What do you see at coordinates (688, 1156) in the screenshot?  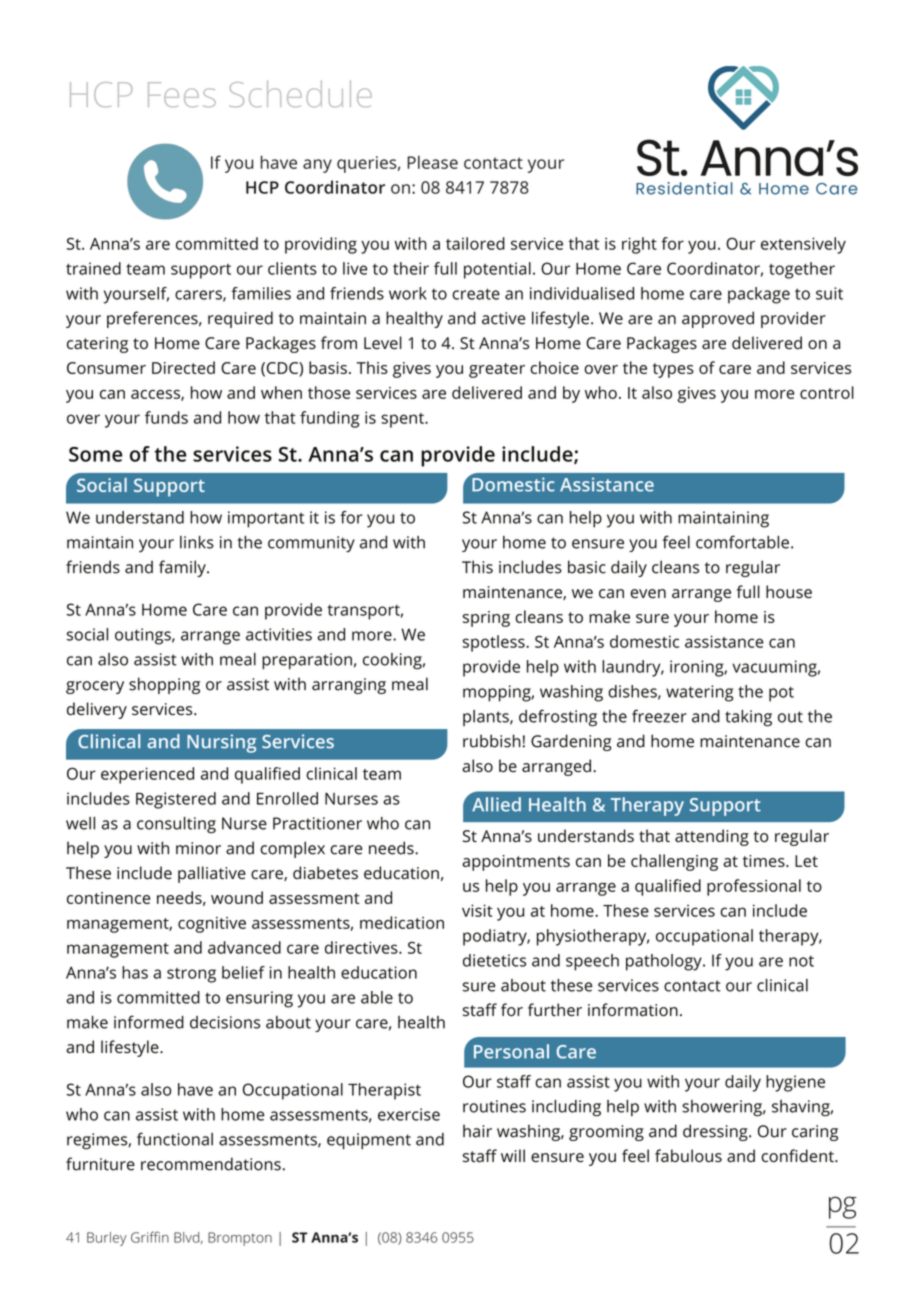 I see `fabulous` at bounding box center [688, 1156].
